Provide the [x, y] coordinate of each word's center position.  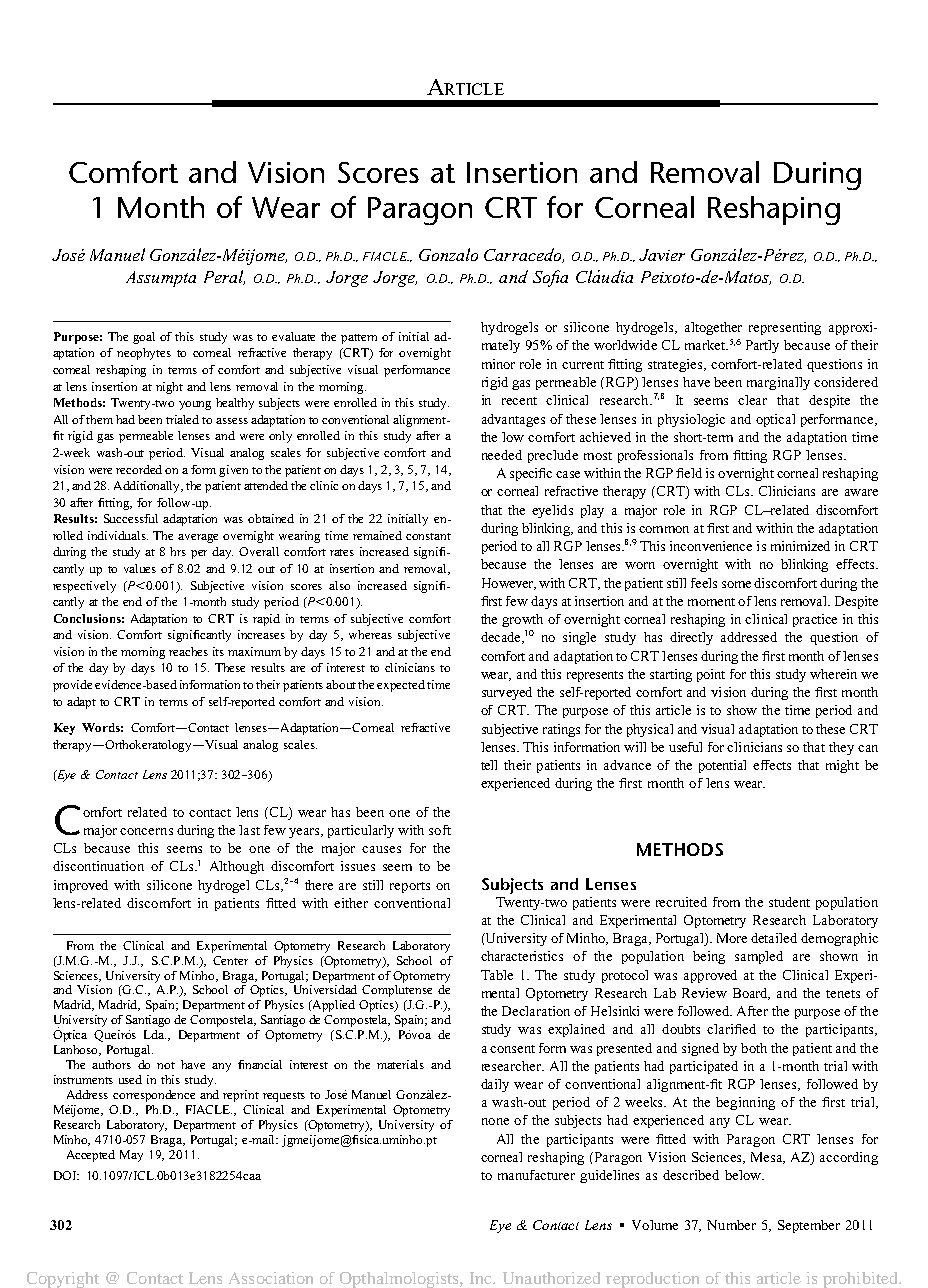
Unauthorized [551, 1278]
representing [785, 328]
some [736, 584]
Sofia [550, 278]
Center [230, 960]
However [509, 584]
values [140, 568]
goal [144, 338]
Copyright [63, 1280]
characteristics [522, 956]
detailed [774, 938]
